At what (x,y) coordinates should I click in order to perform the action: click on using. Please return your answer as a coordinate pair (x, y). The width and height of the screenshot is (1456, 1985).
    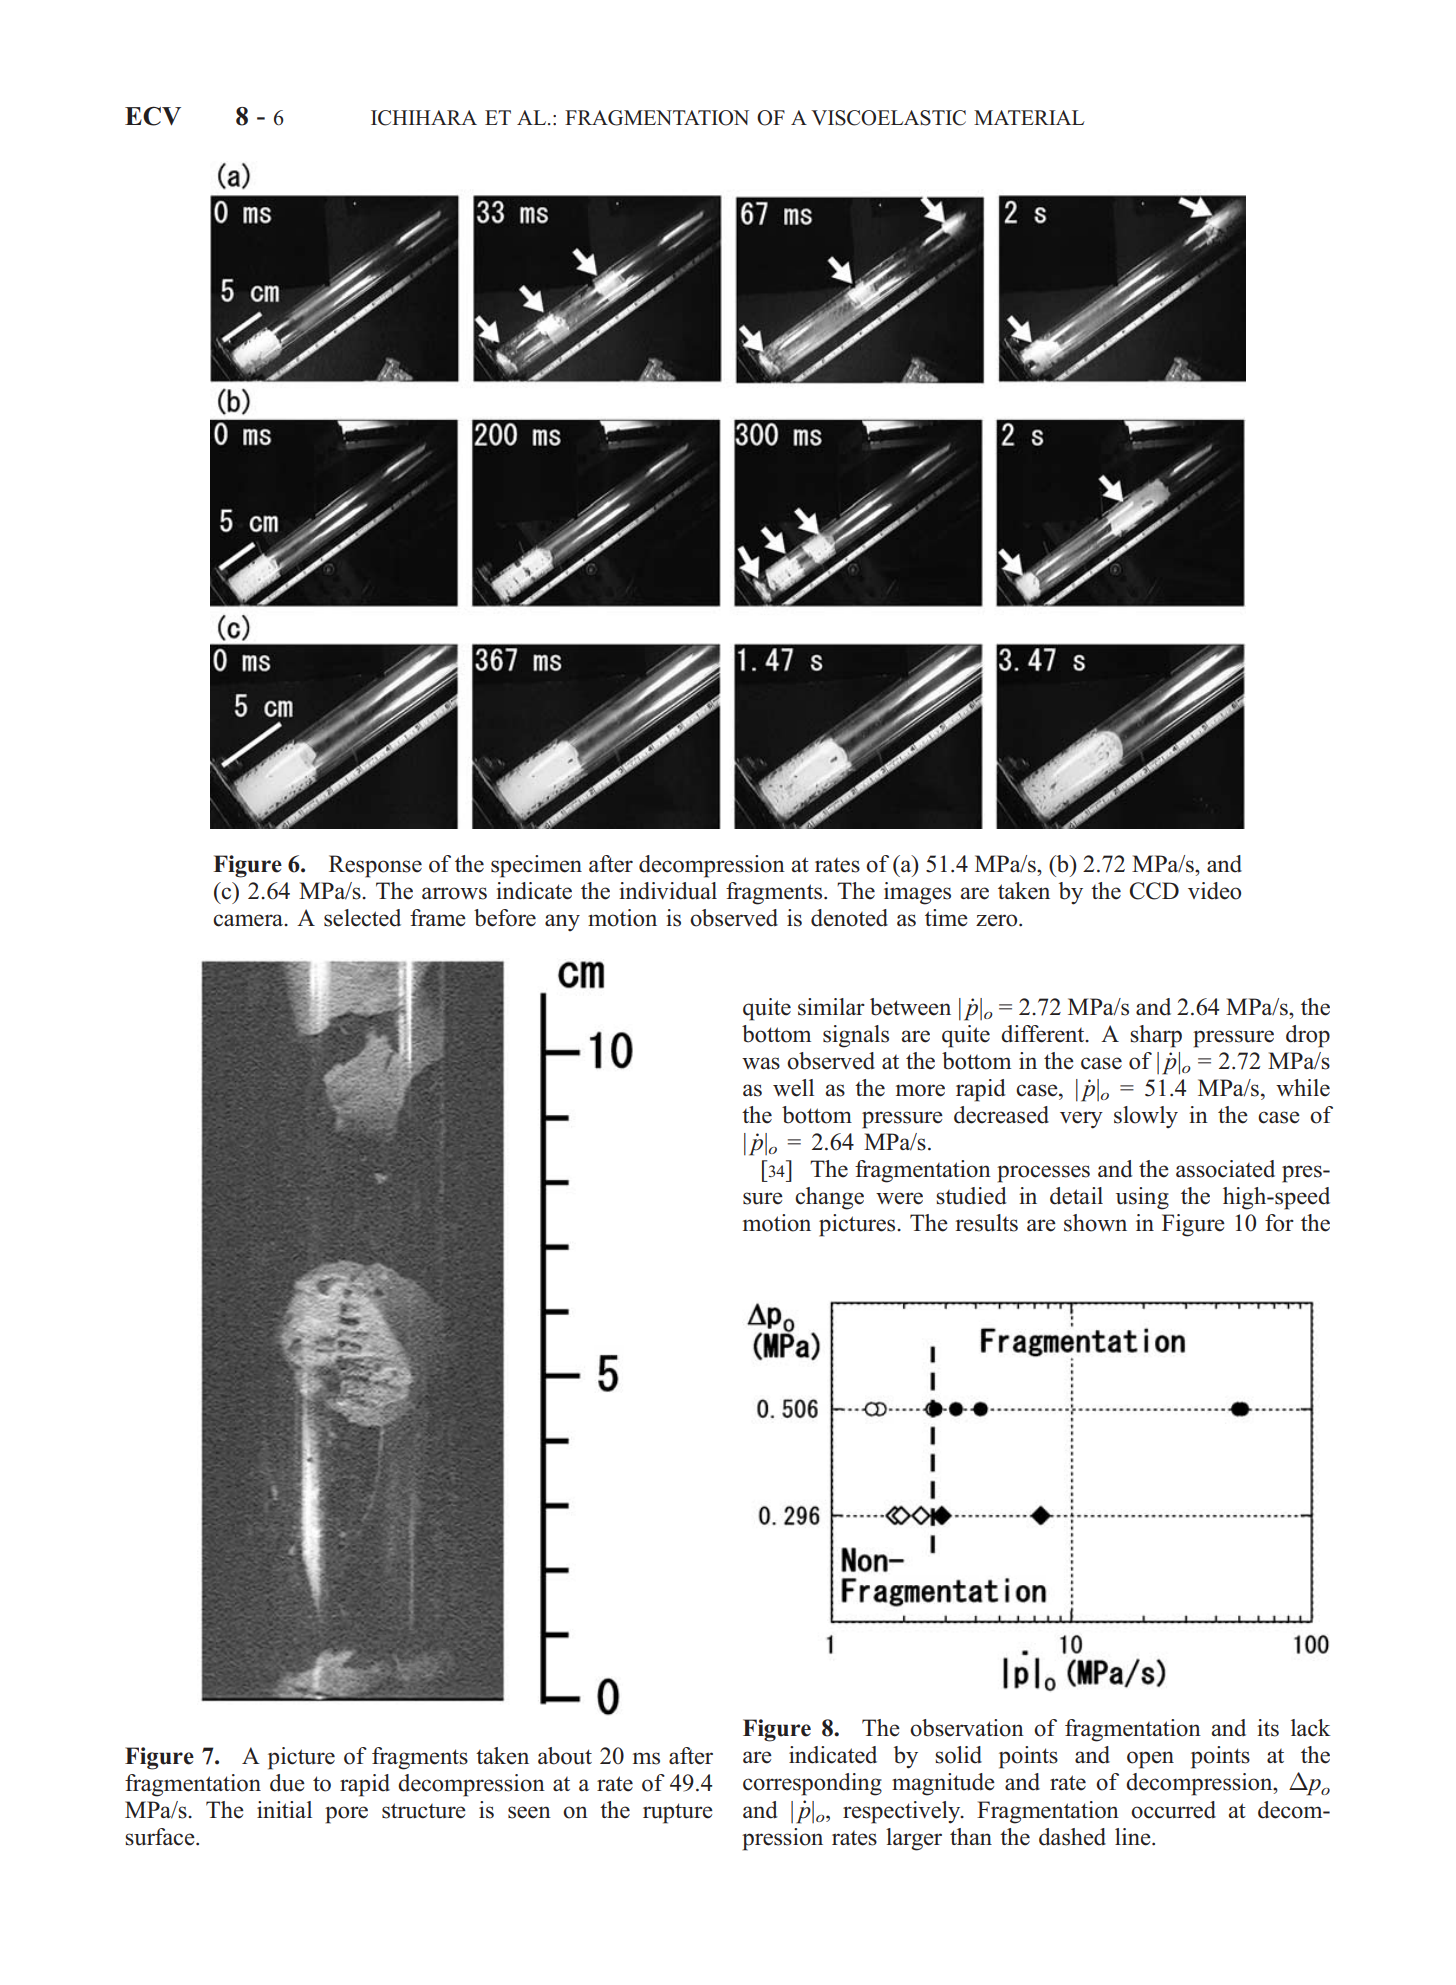
    Looking at the image, I should click on (1142, 1198).
